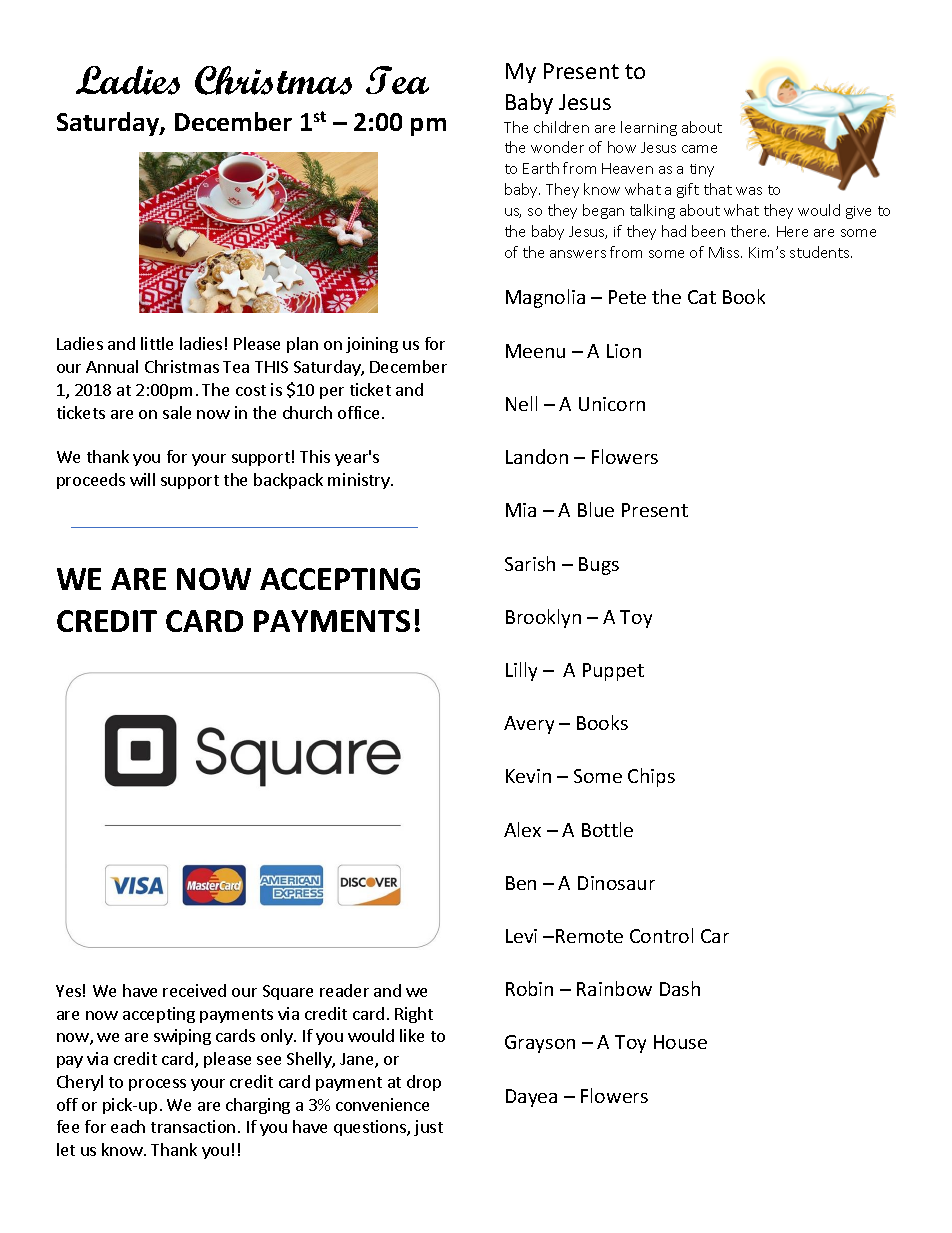  Describe the element at coordinates (749, 191) in the screenshot. I see `was` at that location.
